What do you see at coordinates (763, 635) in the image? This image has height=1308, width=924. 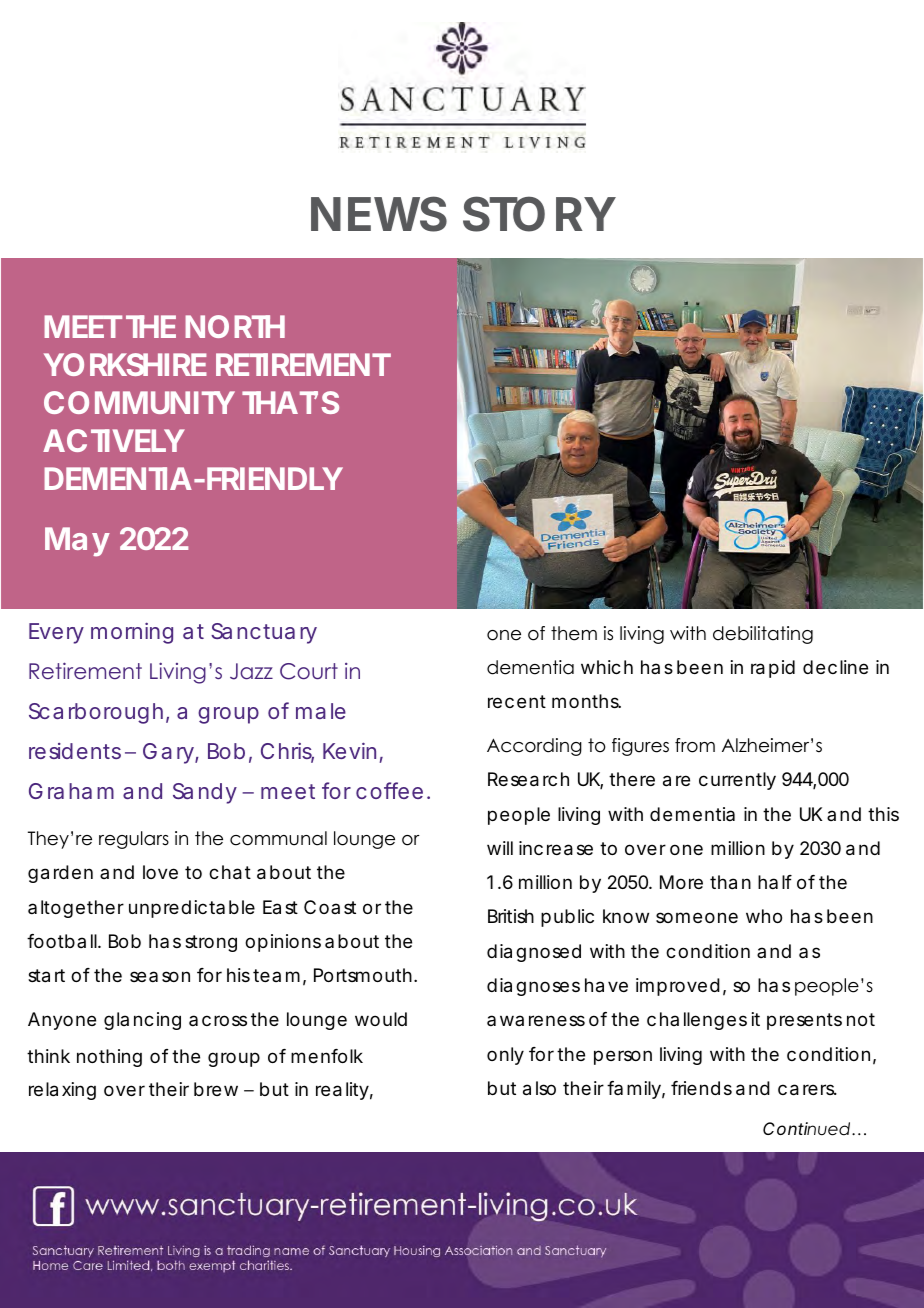 I see `debilitating` at bounding box center [763, 635].
